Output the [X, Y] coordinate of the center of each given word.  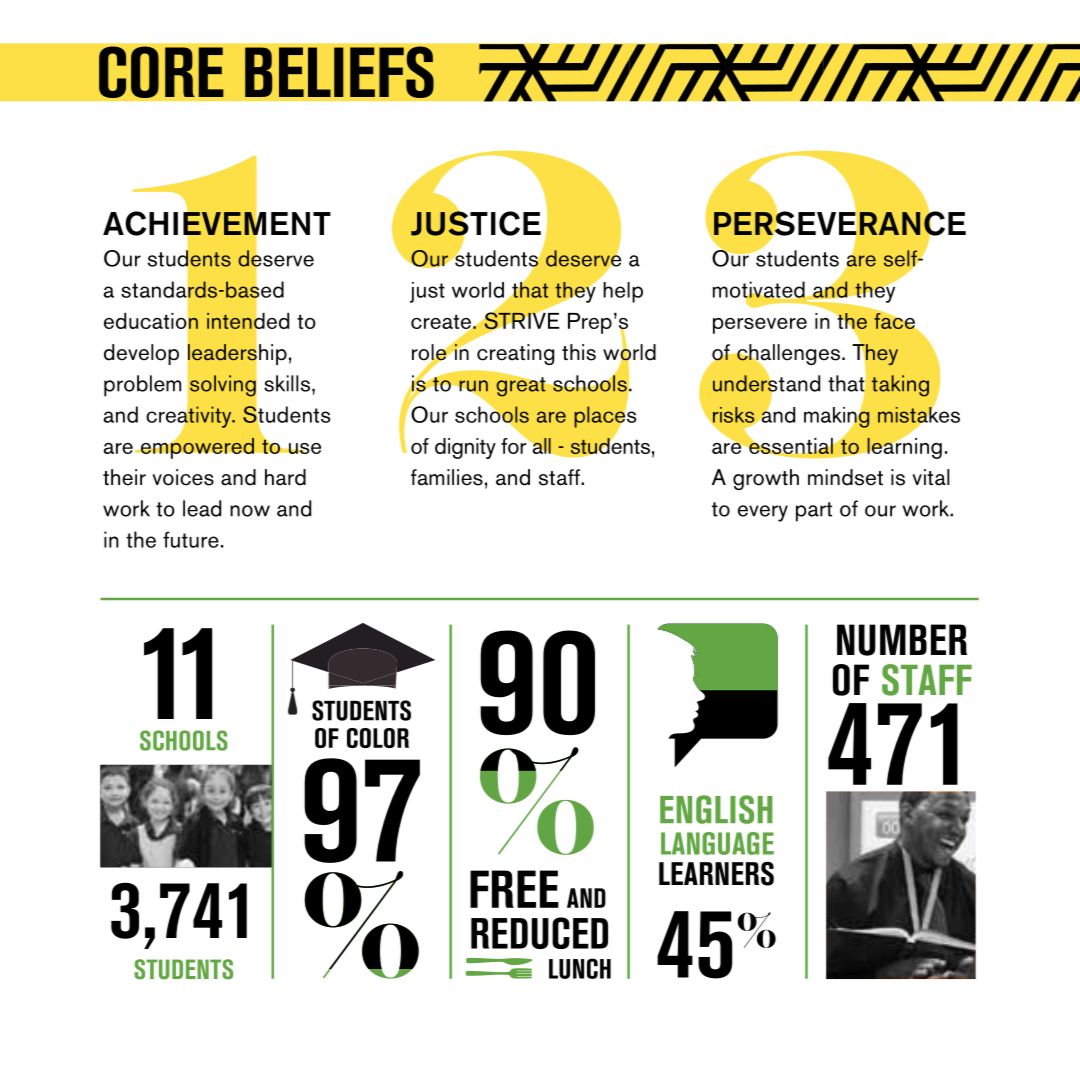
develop [141, 354]
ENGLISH [716, 809]
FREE [514, 889]
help [623, 292]
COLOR [378, 738]
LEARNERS [716, 873]
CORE [161, 72]
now [250, 511]
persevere [760, 326]
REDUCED [539, 933]
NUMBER [902, 640]
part [814, 512]
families [447, 477]
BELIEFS [339, 72]
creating [515, 354]
